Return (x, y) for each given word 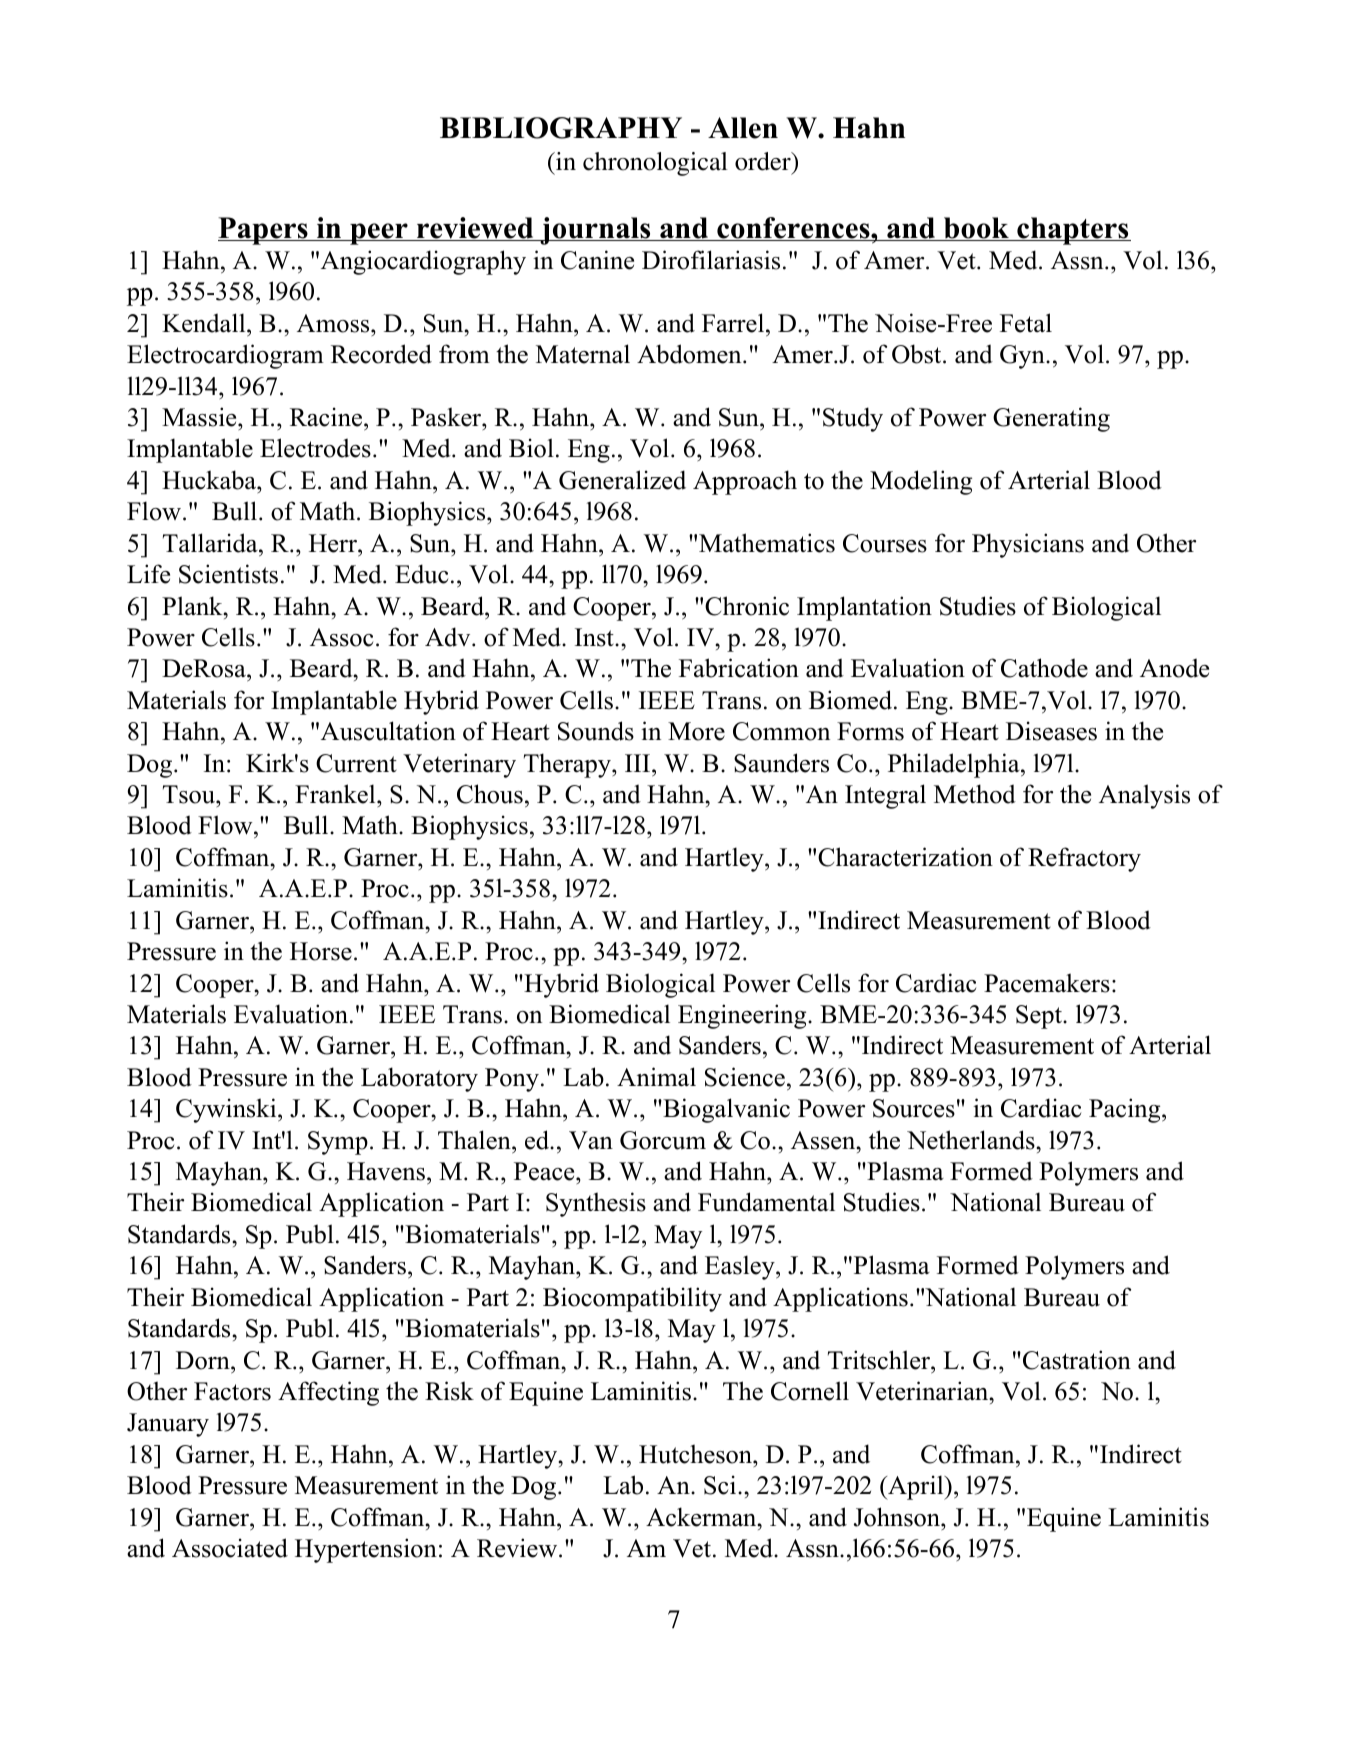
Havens (386, 1171)
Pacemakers (1047, 983)
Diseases (1051, 731)
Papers (264, 231)
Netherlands (971, 1140)
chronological (655, 164)
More (696, 731)
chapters (1073, 231)
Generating (1051, 419)
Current (356, 763)
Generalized (622, 480)
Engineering (742, 1016)
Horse (321, 951)
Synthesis (596, 1204)
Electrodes (315, 448)
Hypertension (366, 1550)
